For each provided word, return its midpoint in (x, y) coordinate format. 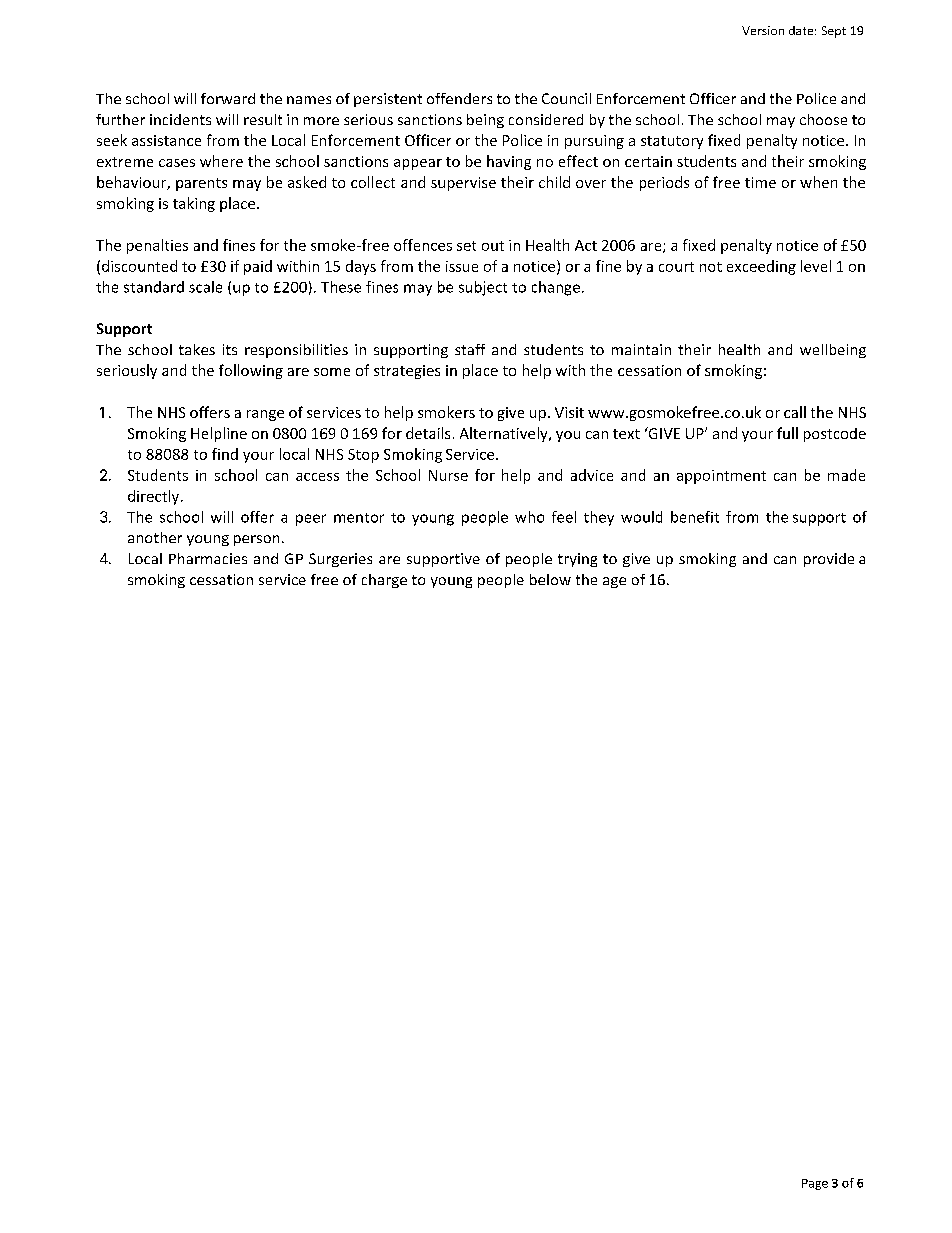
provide (829, 560)
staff (470, 349)
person (256, 540)
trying (577, 560)
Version (763, 30)
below (550, 579)
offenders (459, 98)
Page (815, 1184)
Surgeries (340, 560)
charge (384, 581)
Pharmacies (208, 558)
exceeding (761, 267)
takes (197, 349)
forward (228, 98)
